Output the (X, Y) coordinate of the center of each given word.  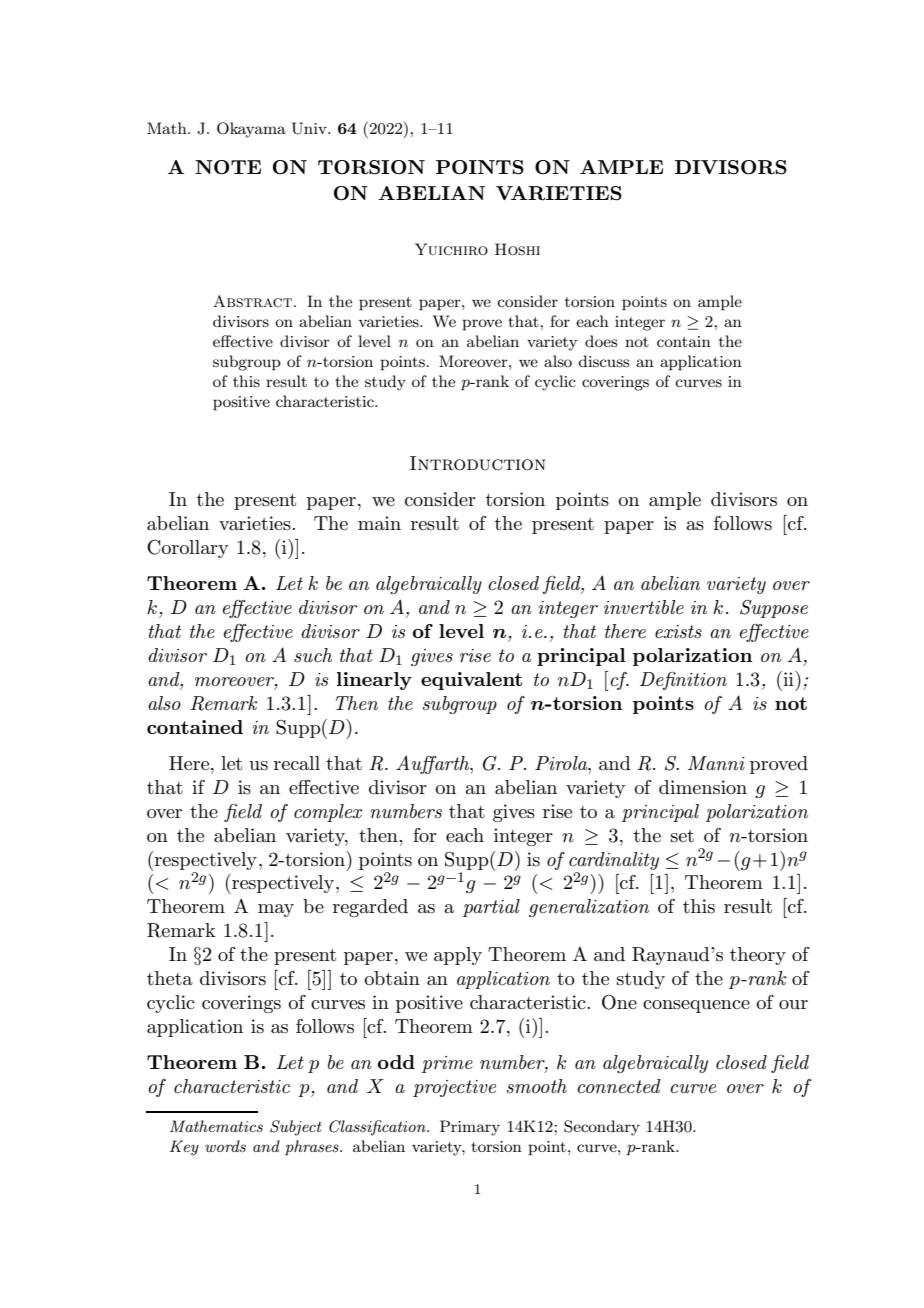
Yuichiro (451, 249)
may (276, 910)
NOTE (228, 167)
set (682, 836)
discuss (603, 361)
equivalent (471, 681)
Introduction (477, 463)
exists (678, 632)
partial (491, 908)
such (313, 655)
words (225, 1146)
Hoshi (517, 249)
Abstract (252, 301)
